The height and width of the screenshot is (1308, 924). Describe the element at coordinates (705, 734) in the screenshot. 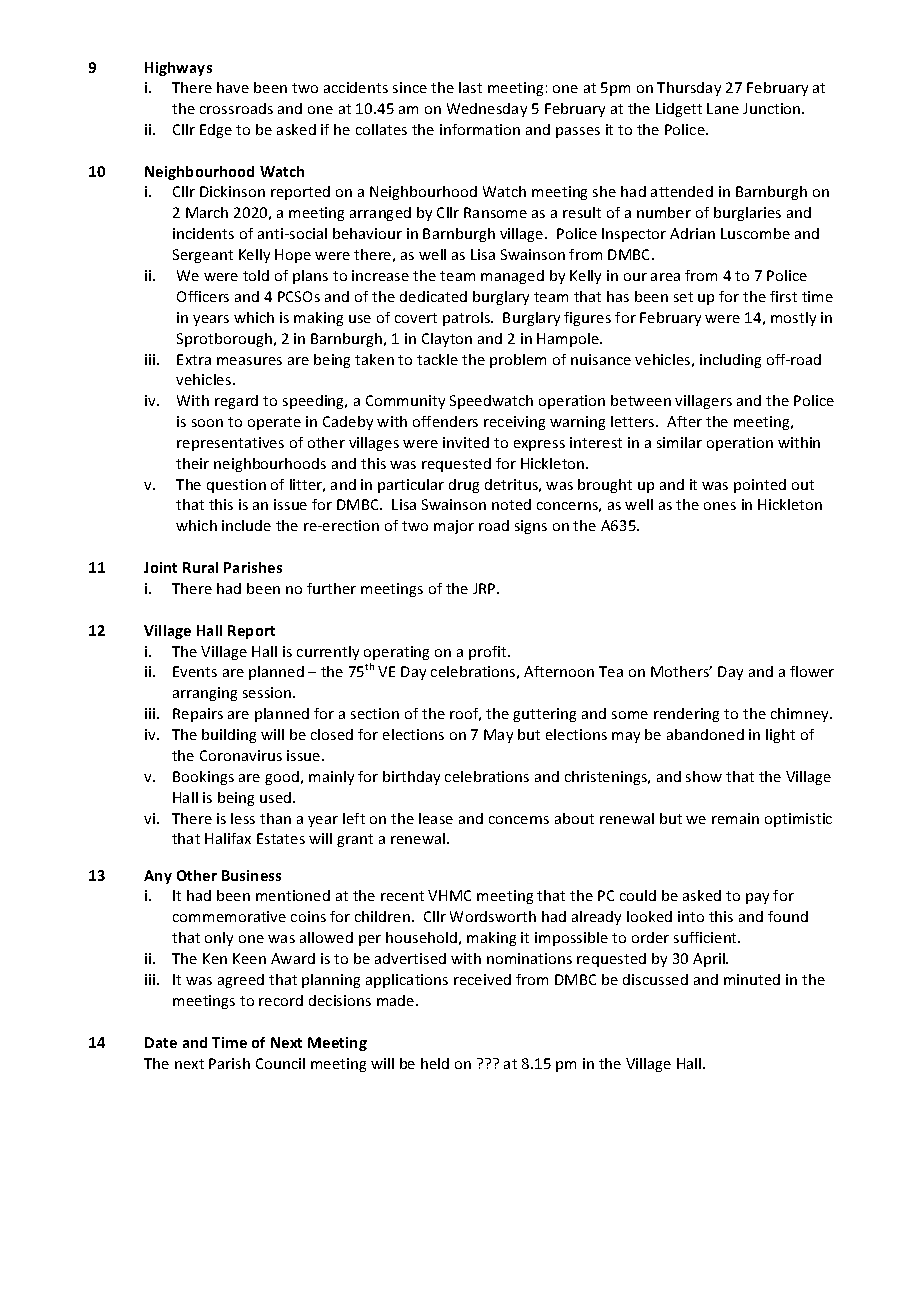

I see `abandoned` at that location.
